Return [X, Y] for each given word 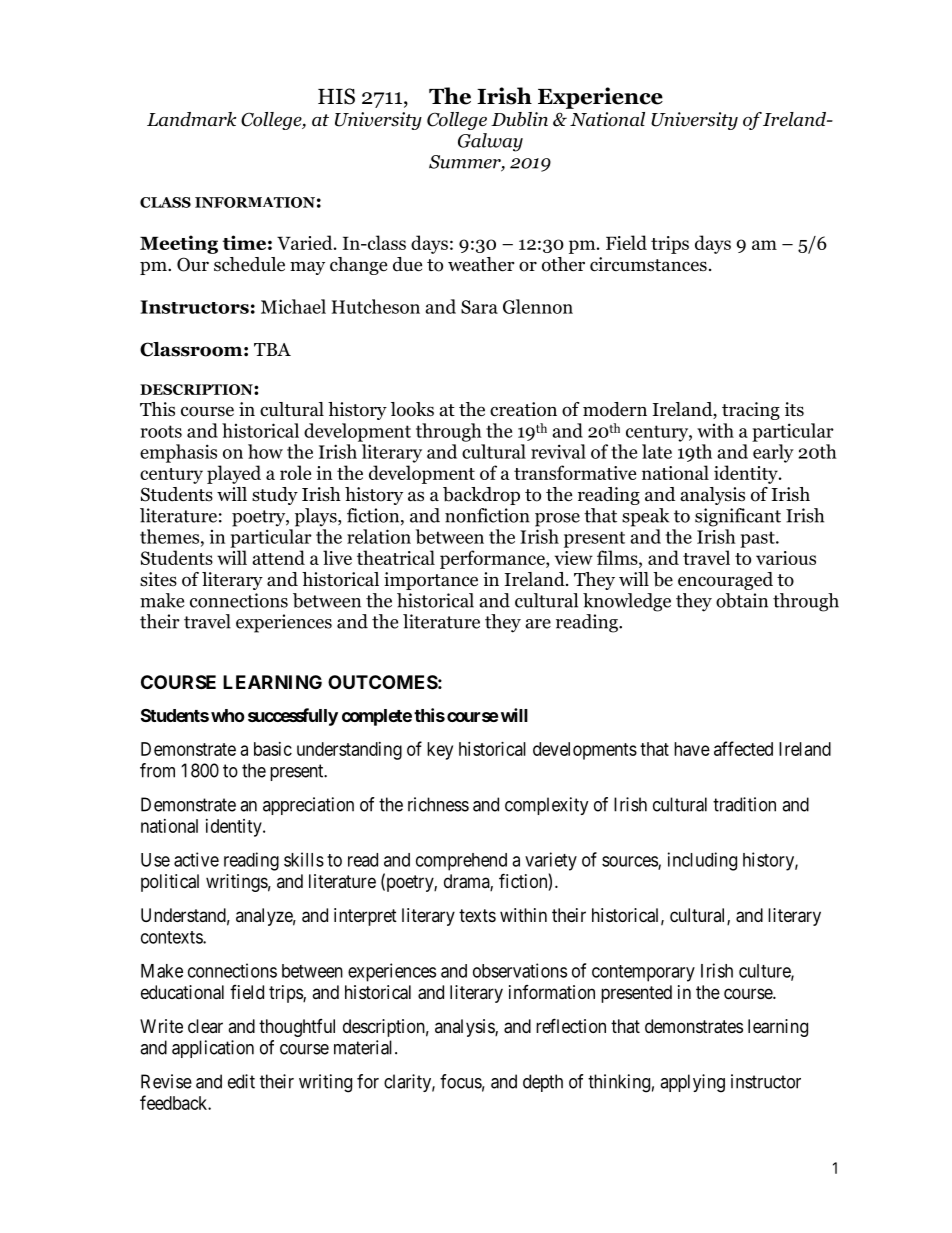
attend [278, 557]
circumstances [648, 264]
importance [431, 581]
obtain [742, 600]
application [213, 1049]
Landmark [191, 119]
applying [692, 1083]
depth [543, 1083]
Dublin [519, 119]
